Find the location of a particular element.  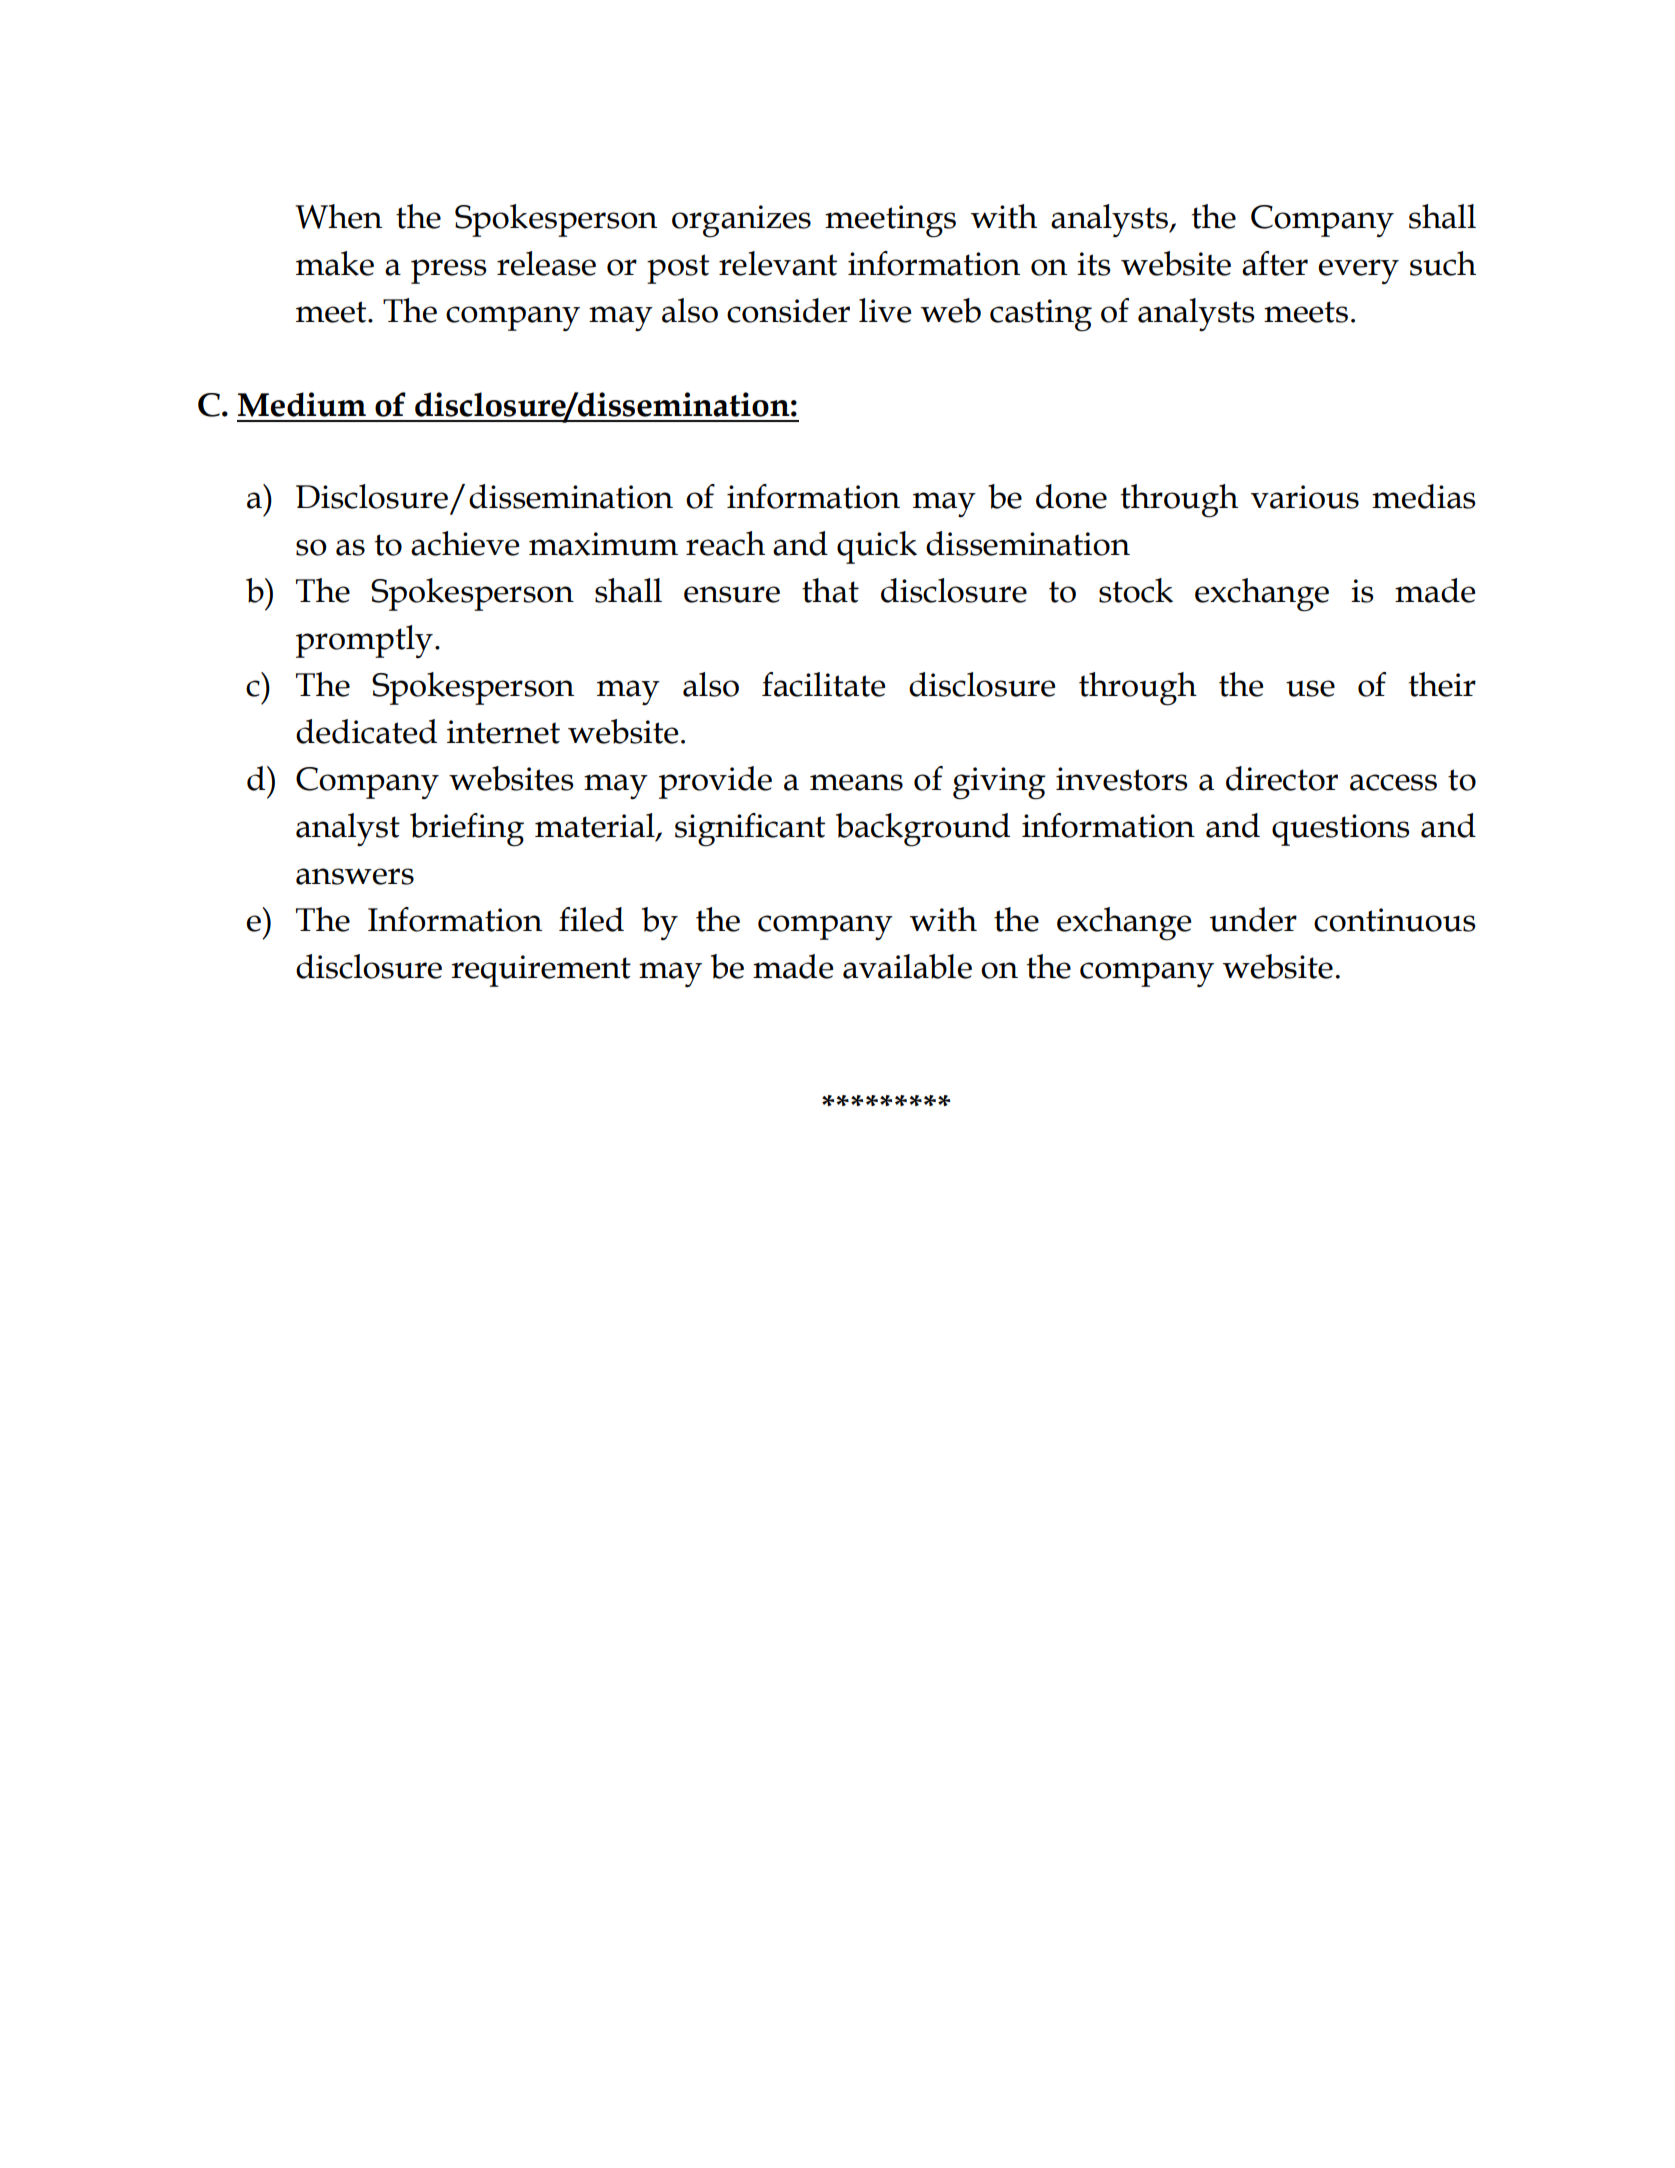

relevant is located at coordinates (778, 263).
